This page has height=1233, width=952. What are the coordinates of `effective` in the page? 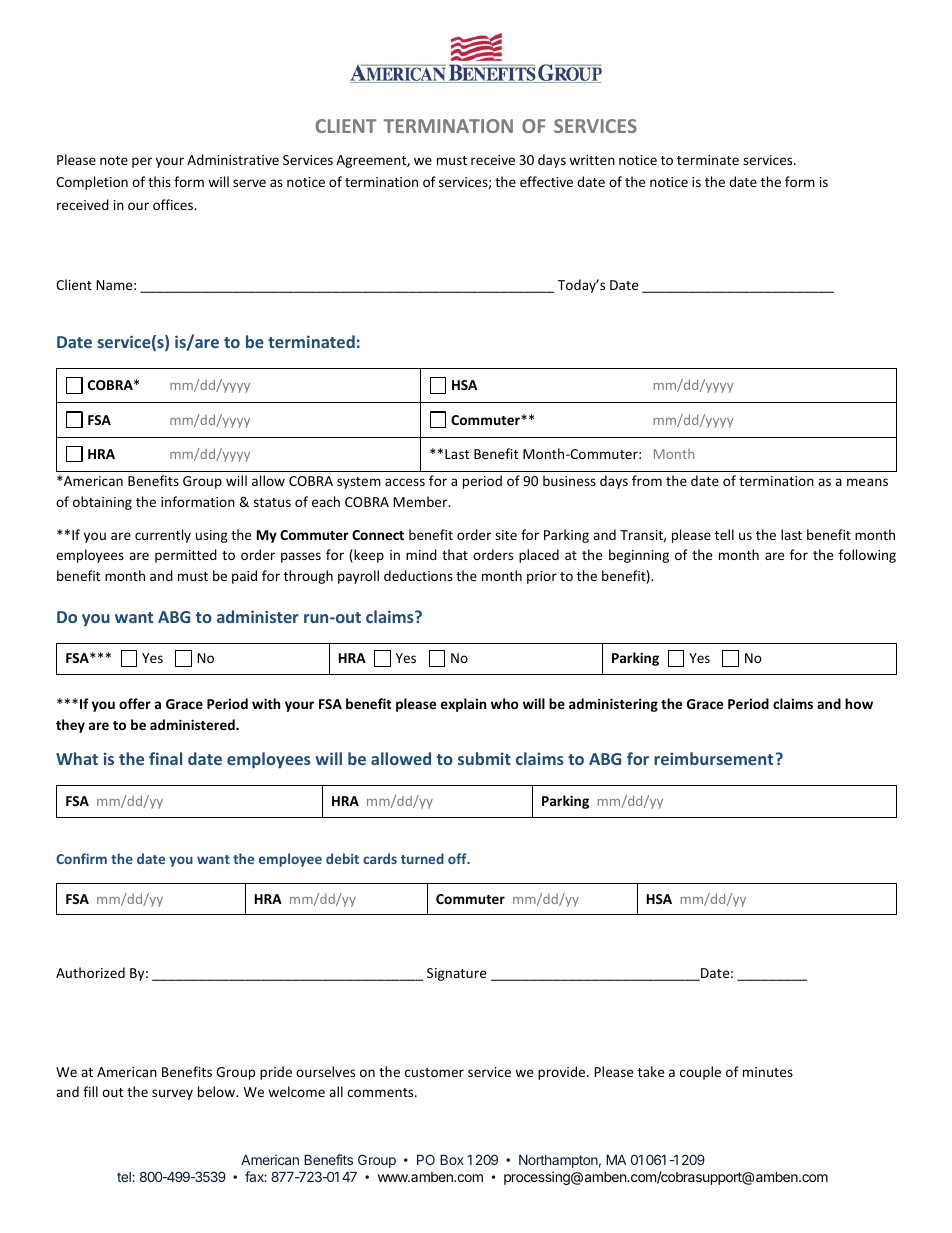 It's located at (546, 181).
